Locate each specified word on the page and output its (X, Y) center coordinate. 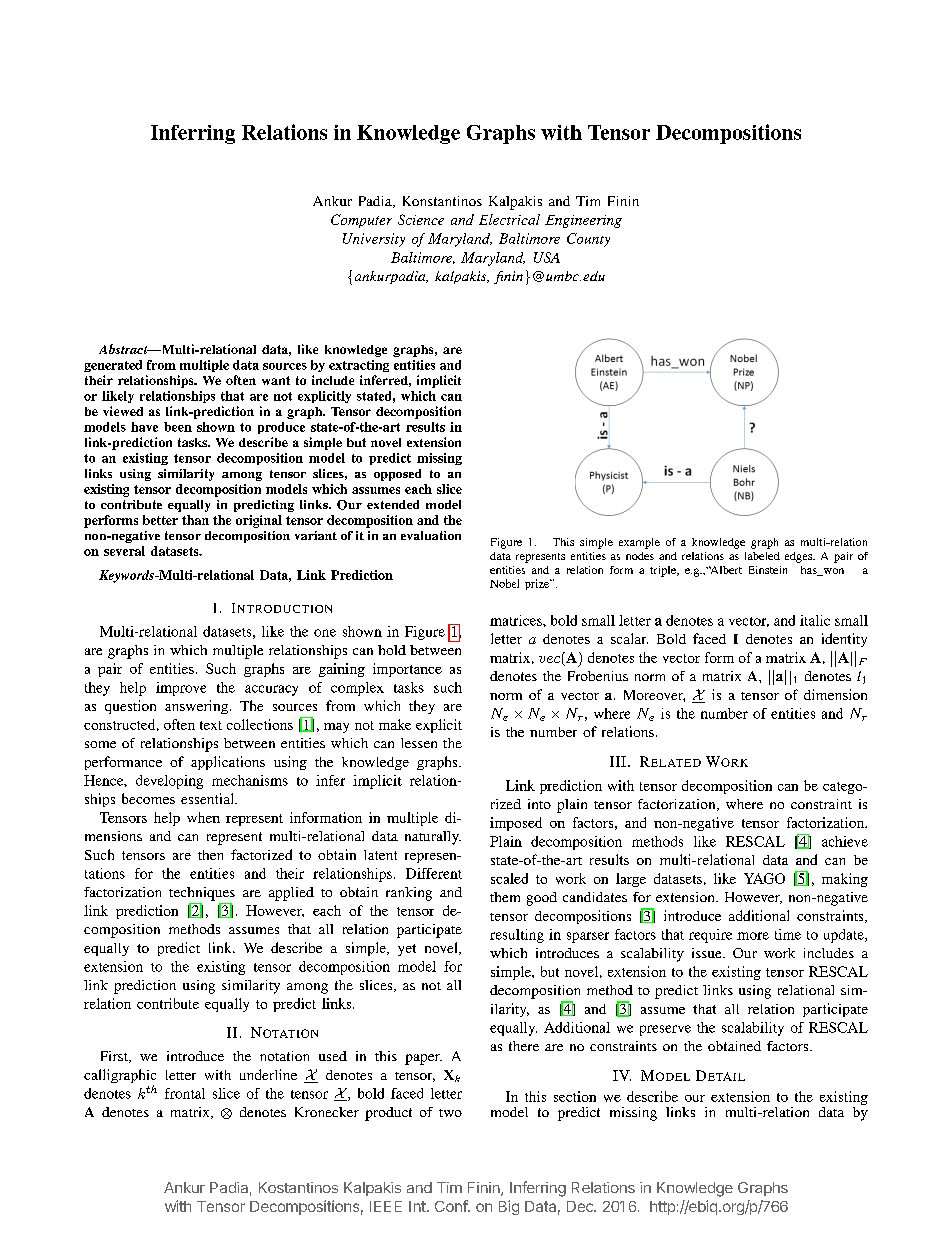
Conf (452, 1206)
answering (196, 707)
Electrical (509, 219)
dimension (835, 694)
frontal (185, 1093)
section (575, 1096)
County (588, 240)
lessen (419, 743)
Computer (361, 221)
